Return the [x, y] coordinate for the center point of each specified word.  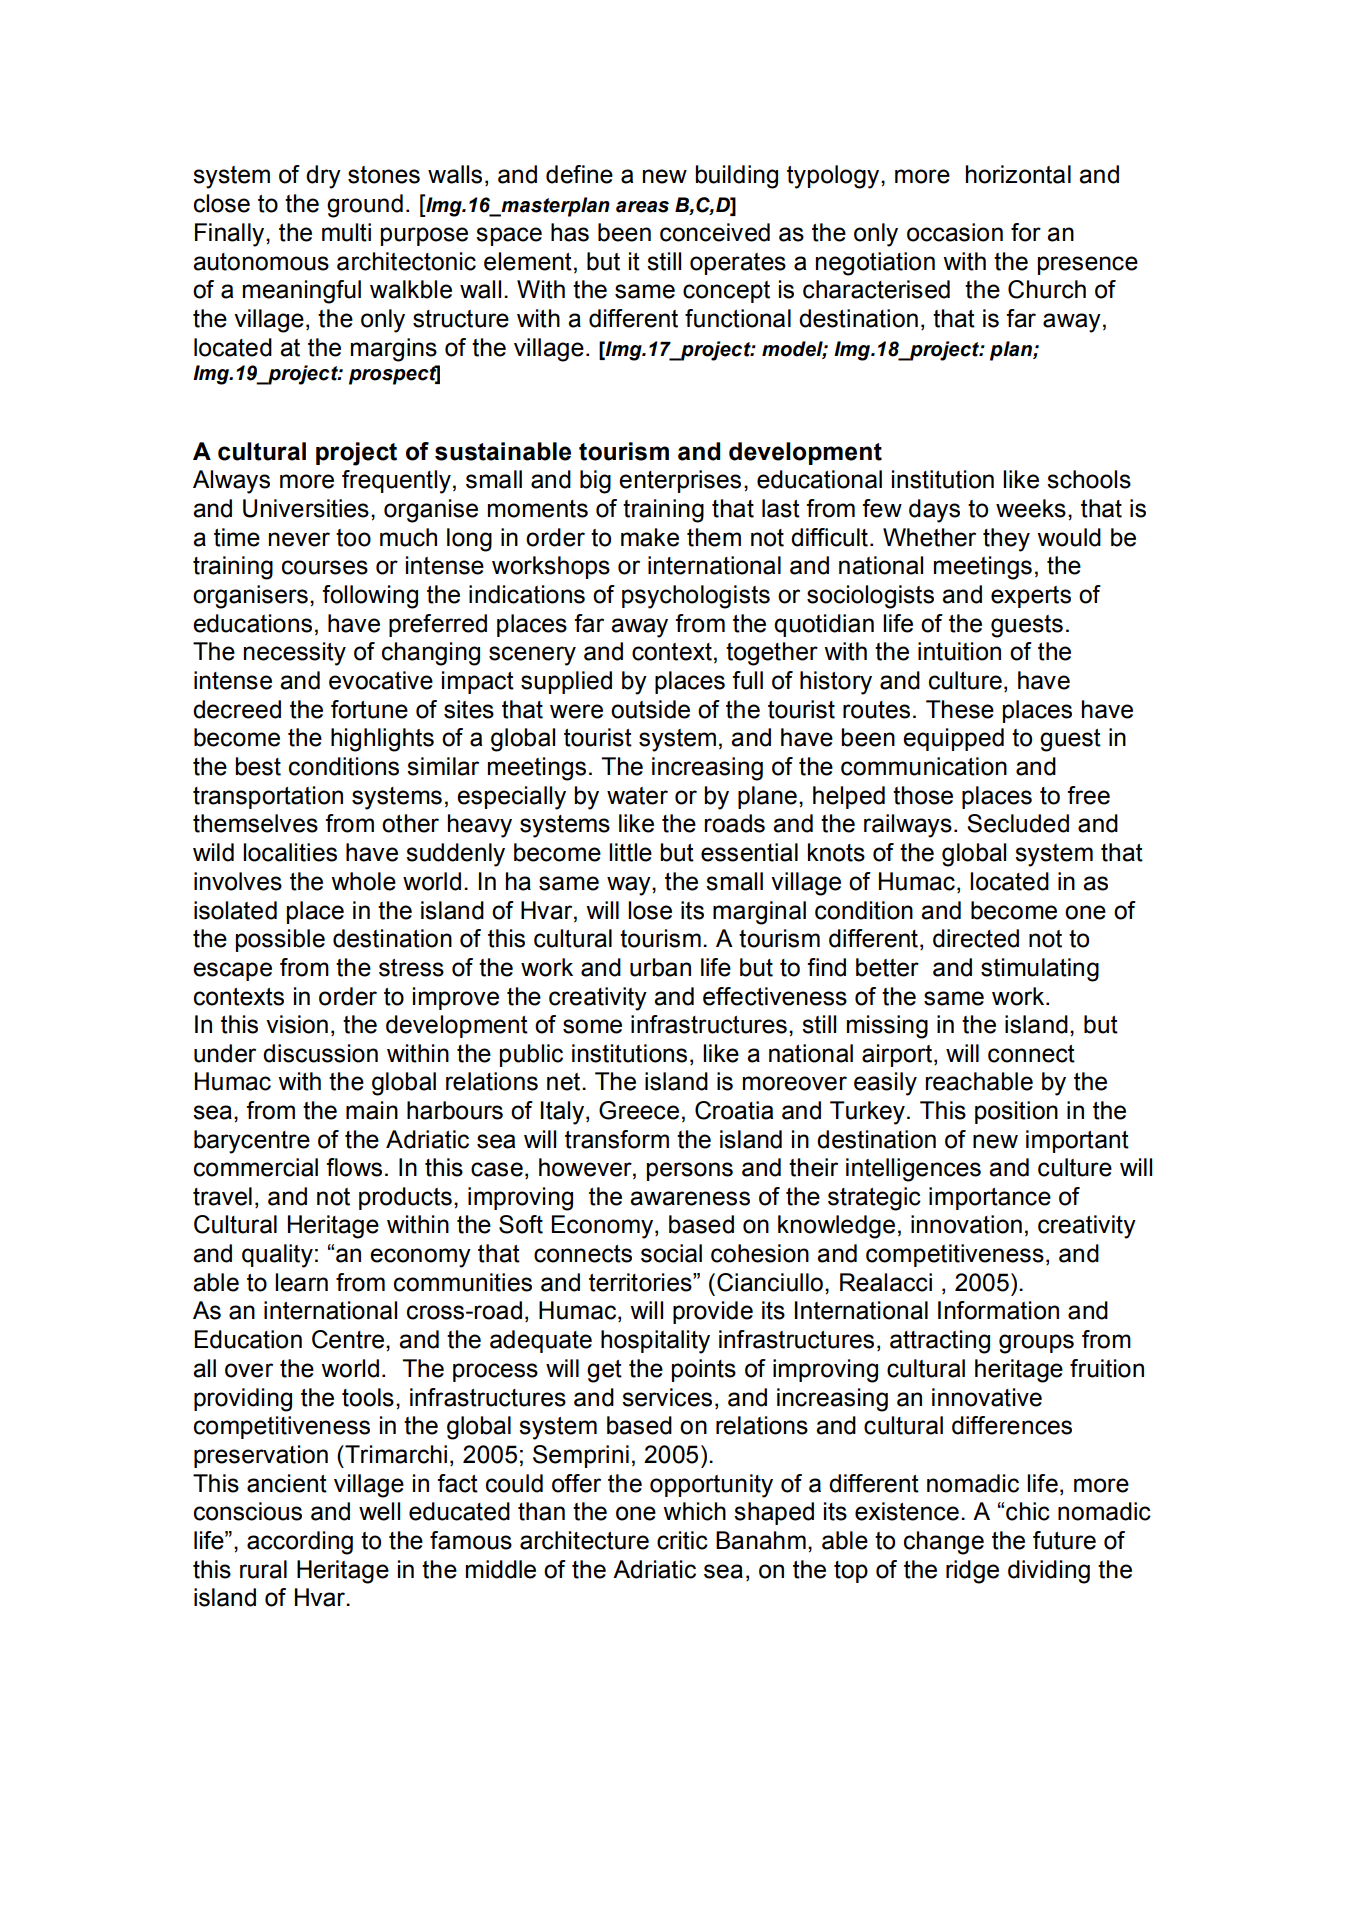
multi [346, 232]
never [299, 539]
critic [682, 1540]
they [1006, 540]
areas [642, 207]
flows [354, 1167]
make [650, 537]
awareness [690, 1198]
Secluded [1018, 823]
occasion [955, 232]
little [630, 852]
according [300, 1543]
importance [990, 1198]
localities [290, 852]
